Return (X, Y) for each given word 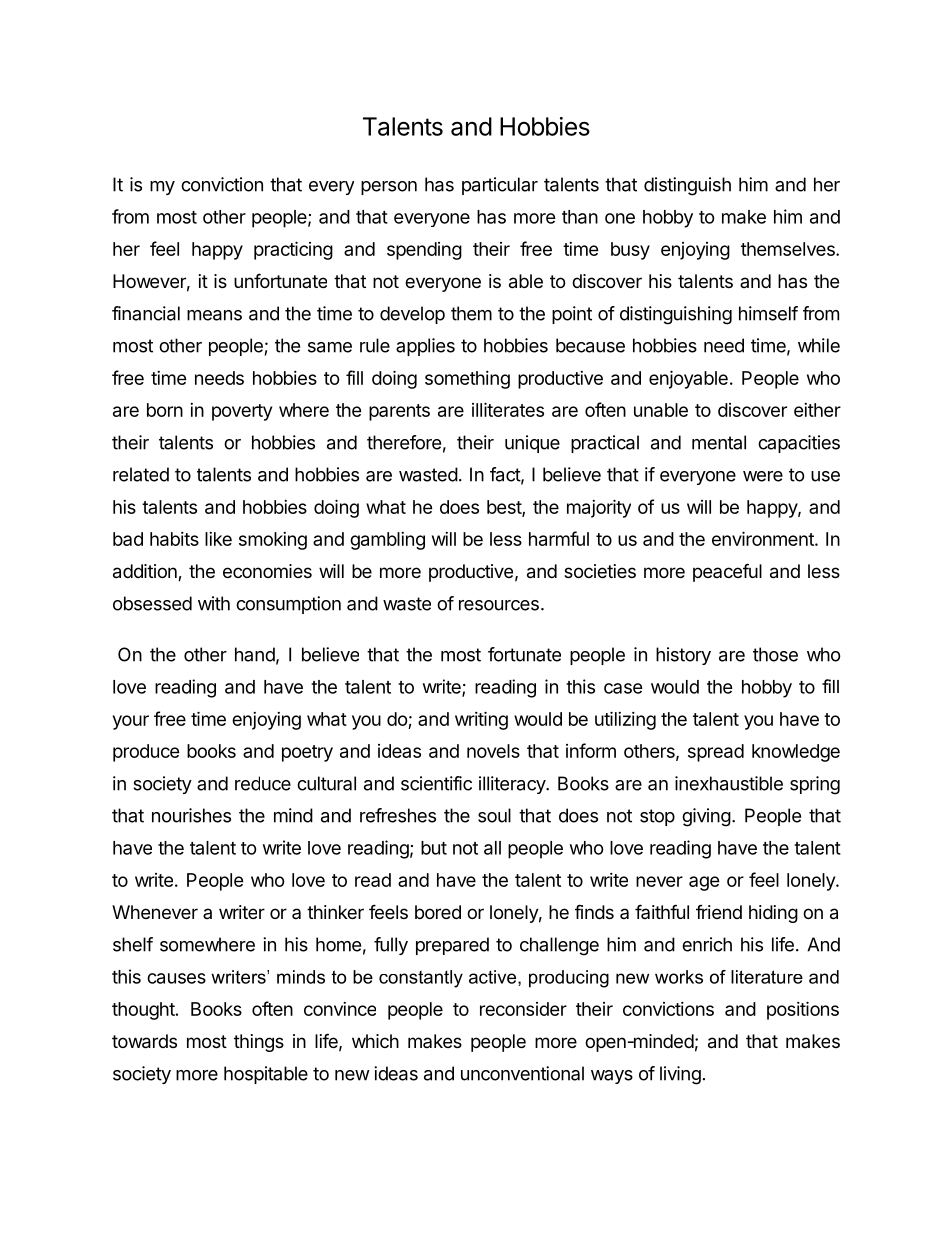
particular (500, 186)
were (763, 476)
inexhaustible (729, 783)
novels (493, 751)
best (505, 508)
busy (630, 251)
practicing (293, 250)
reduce (263, 783)
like (218, 539)
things (259, 1043)
